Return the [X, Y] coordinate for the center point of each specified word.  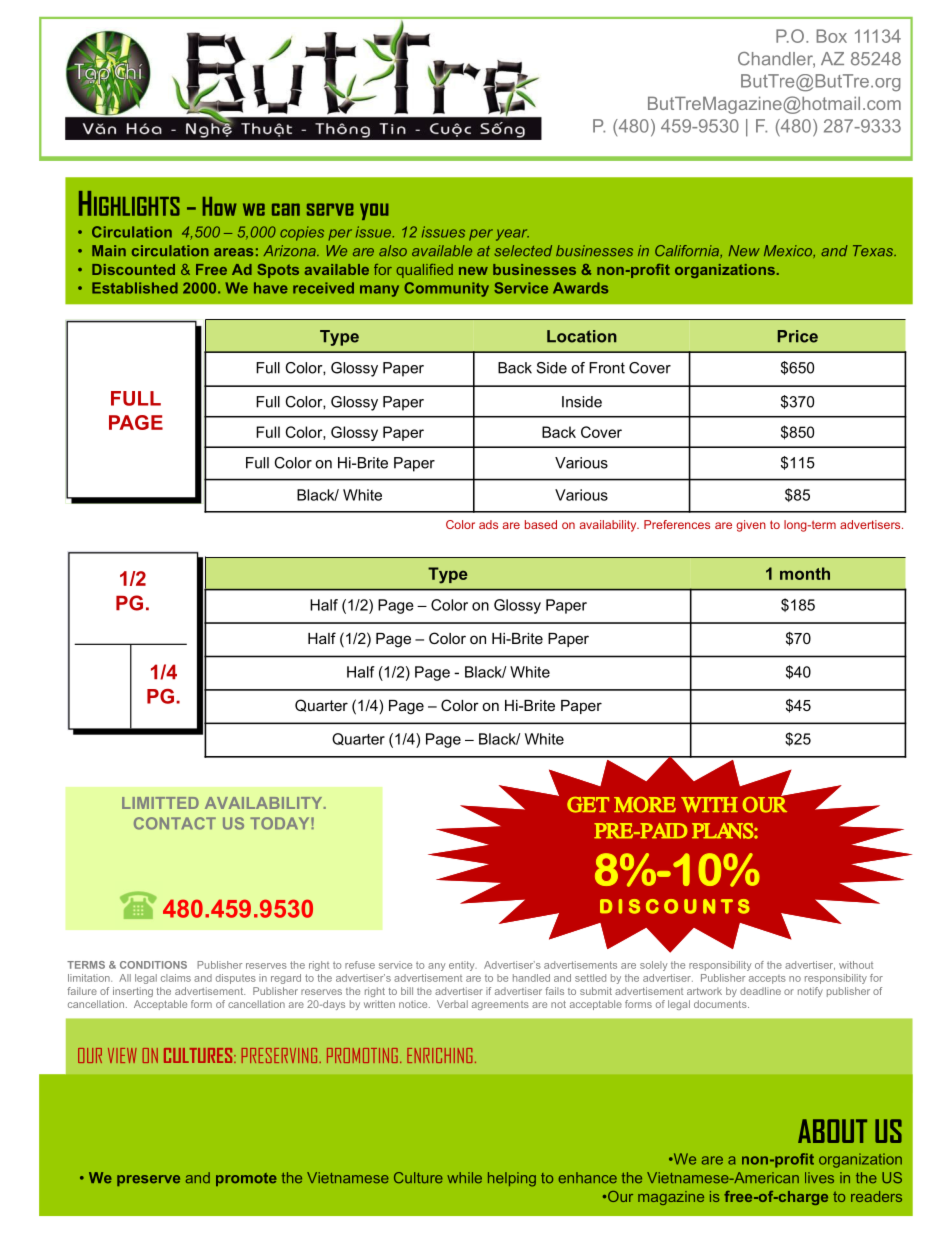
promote [246, 1179]
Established [135, 288]
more [645, 805]
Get [588, 805]
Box [832, 36]
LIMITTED [160, 803]
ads [488, 524]
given [751, 526]
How [220, 206]
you [374, 211]
